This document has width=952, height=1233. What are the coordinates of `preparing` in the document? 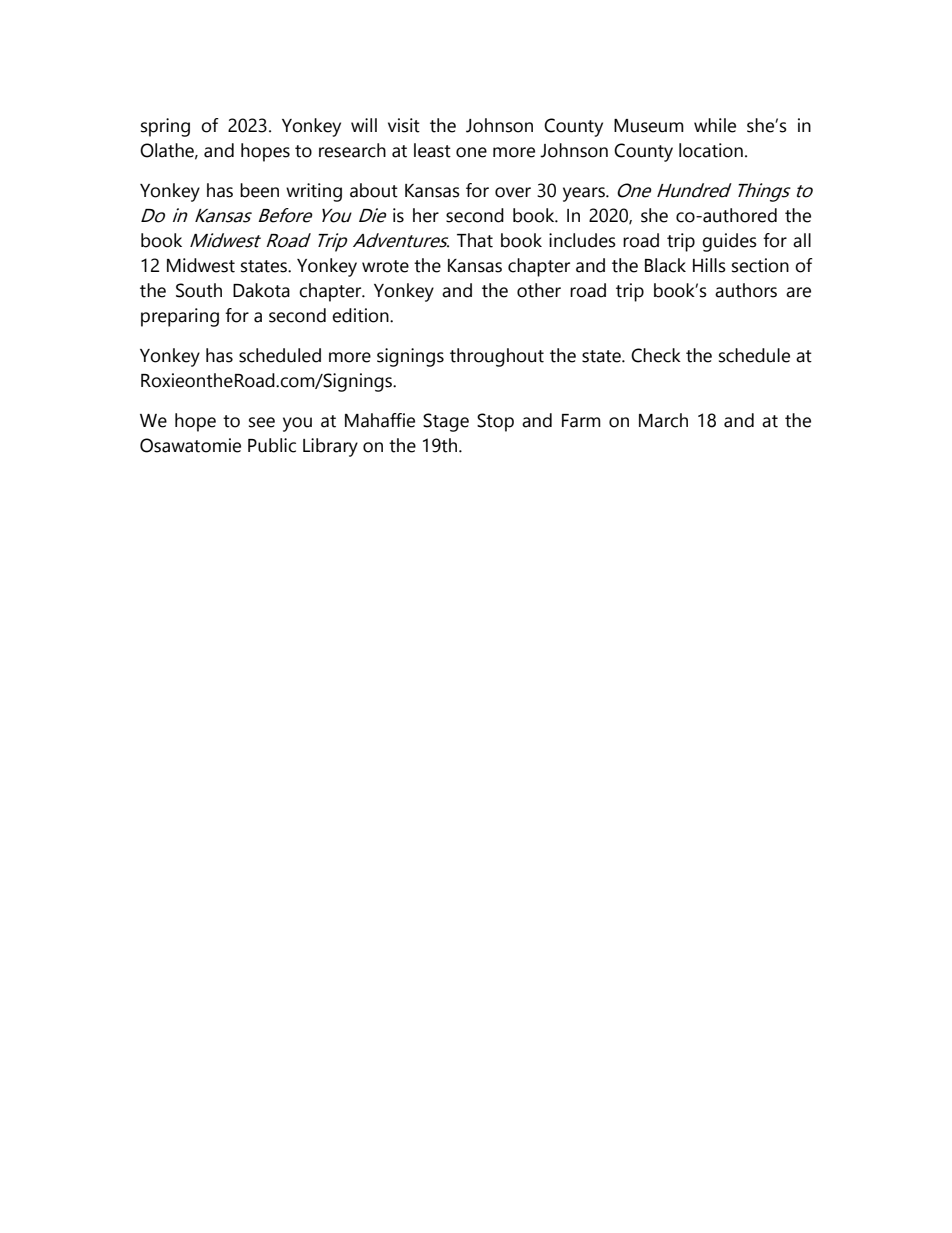 It's located at (180, 317).
